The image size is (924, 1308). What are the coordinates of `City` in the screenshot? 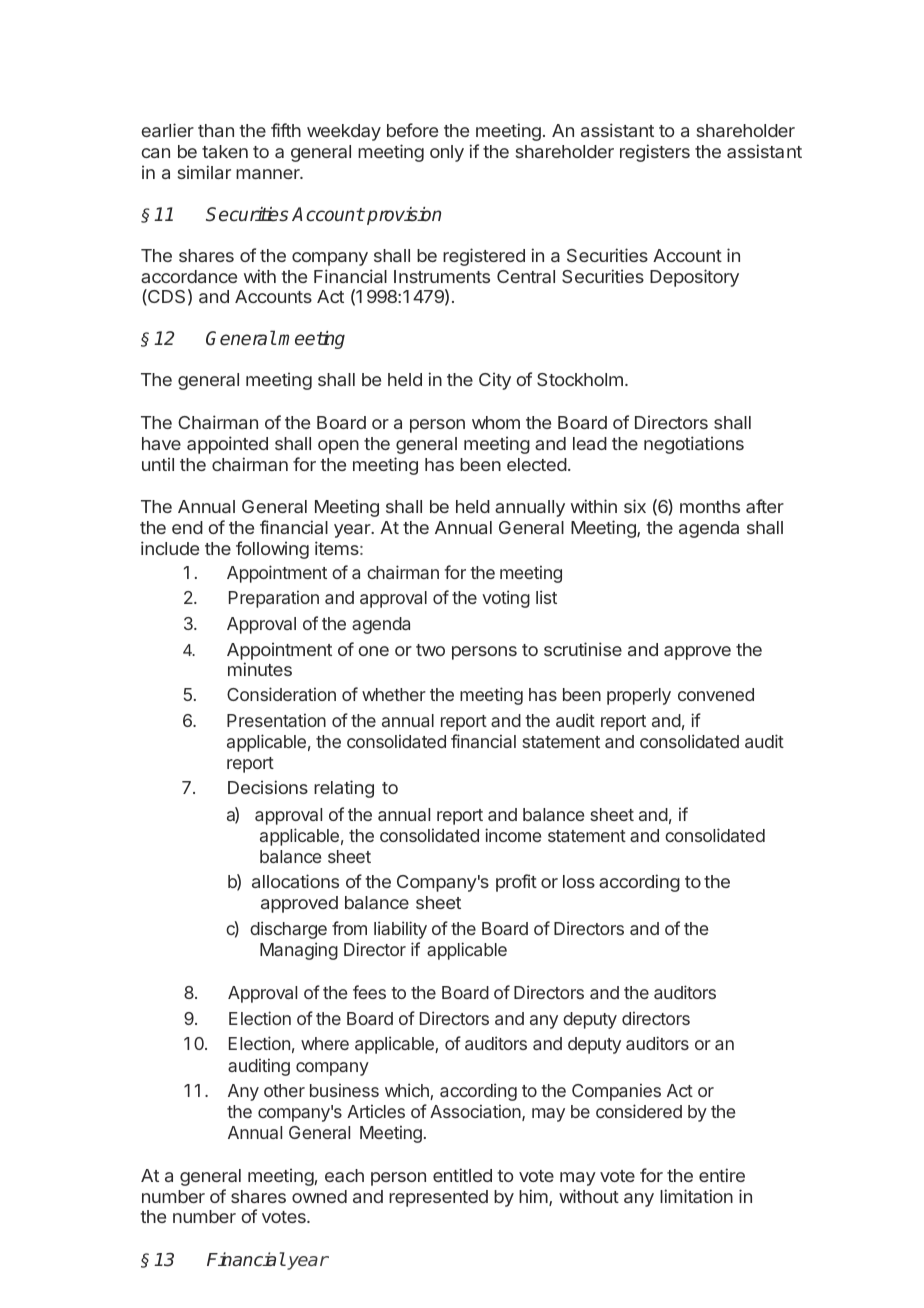 It's located at (495, 381).
